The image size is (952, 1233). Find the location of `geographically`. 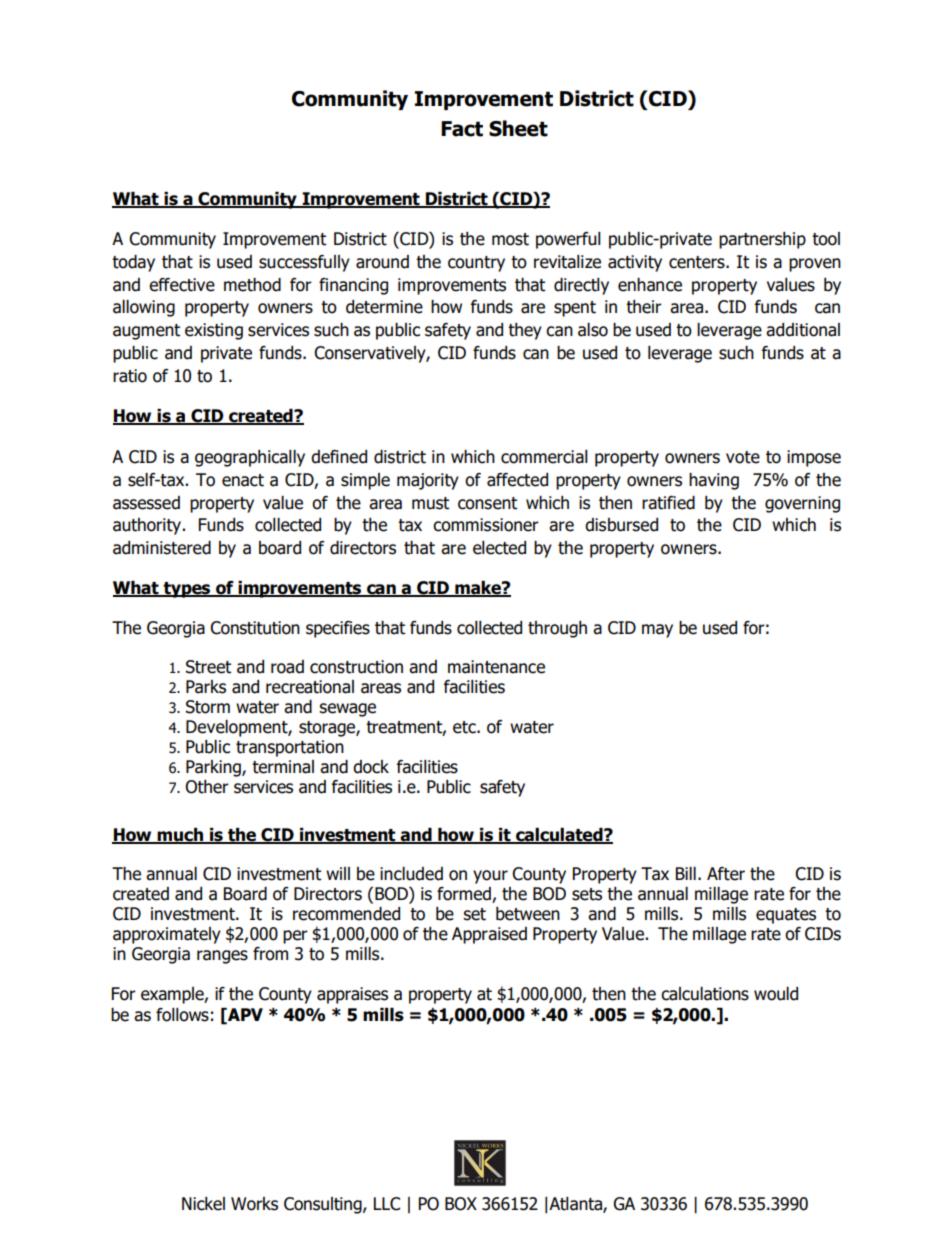

geographically is located at coordinates (250, 458).
